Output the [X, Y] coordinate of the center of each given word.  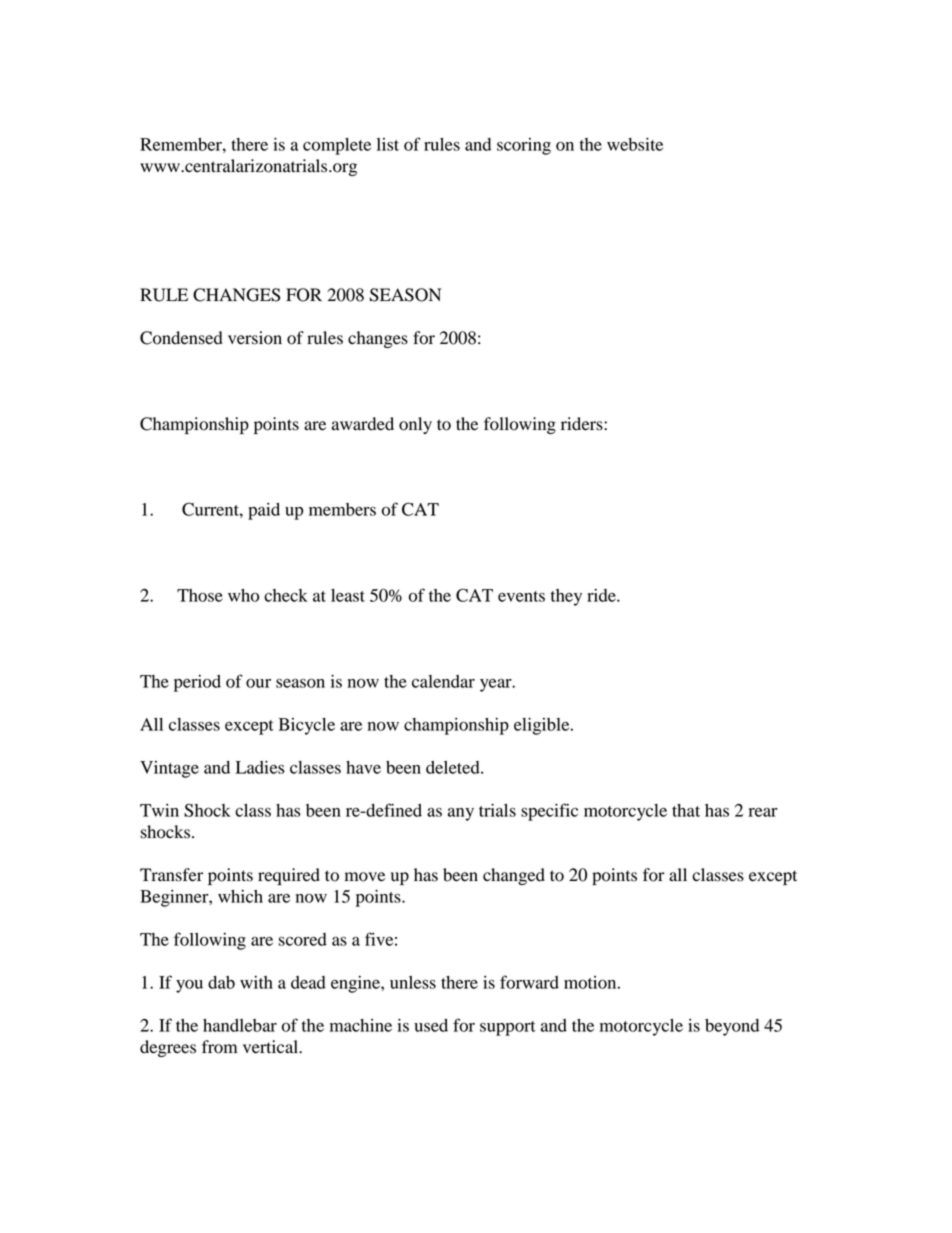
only [415, 425]
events [521, 596]
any [461, 814]
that [686, 810]
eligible [543, 726]
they [566, 597]
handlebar [240, 1025]
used [431, 1025]
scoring [524, 146]
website [635, 144]
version [255, 338]
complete [337, 146]
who [243, 595]
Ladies [260, 767]
